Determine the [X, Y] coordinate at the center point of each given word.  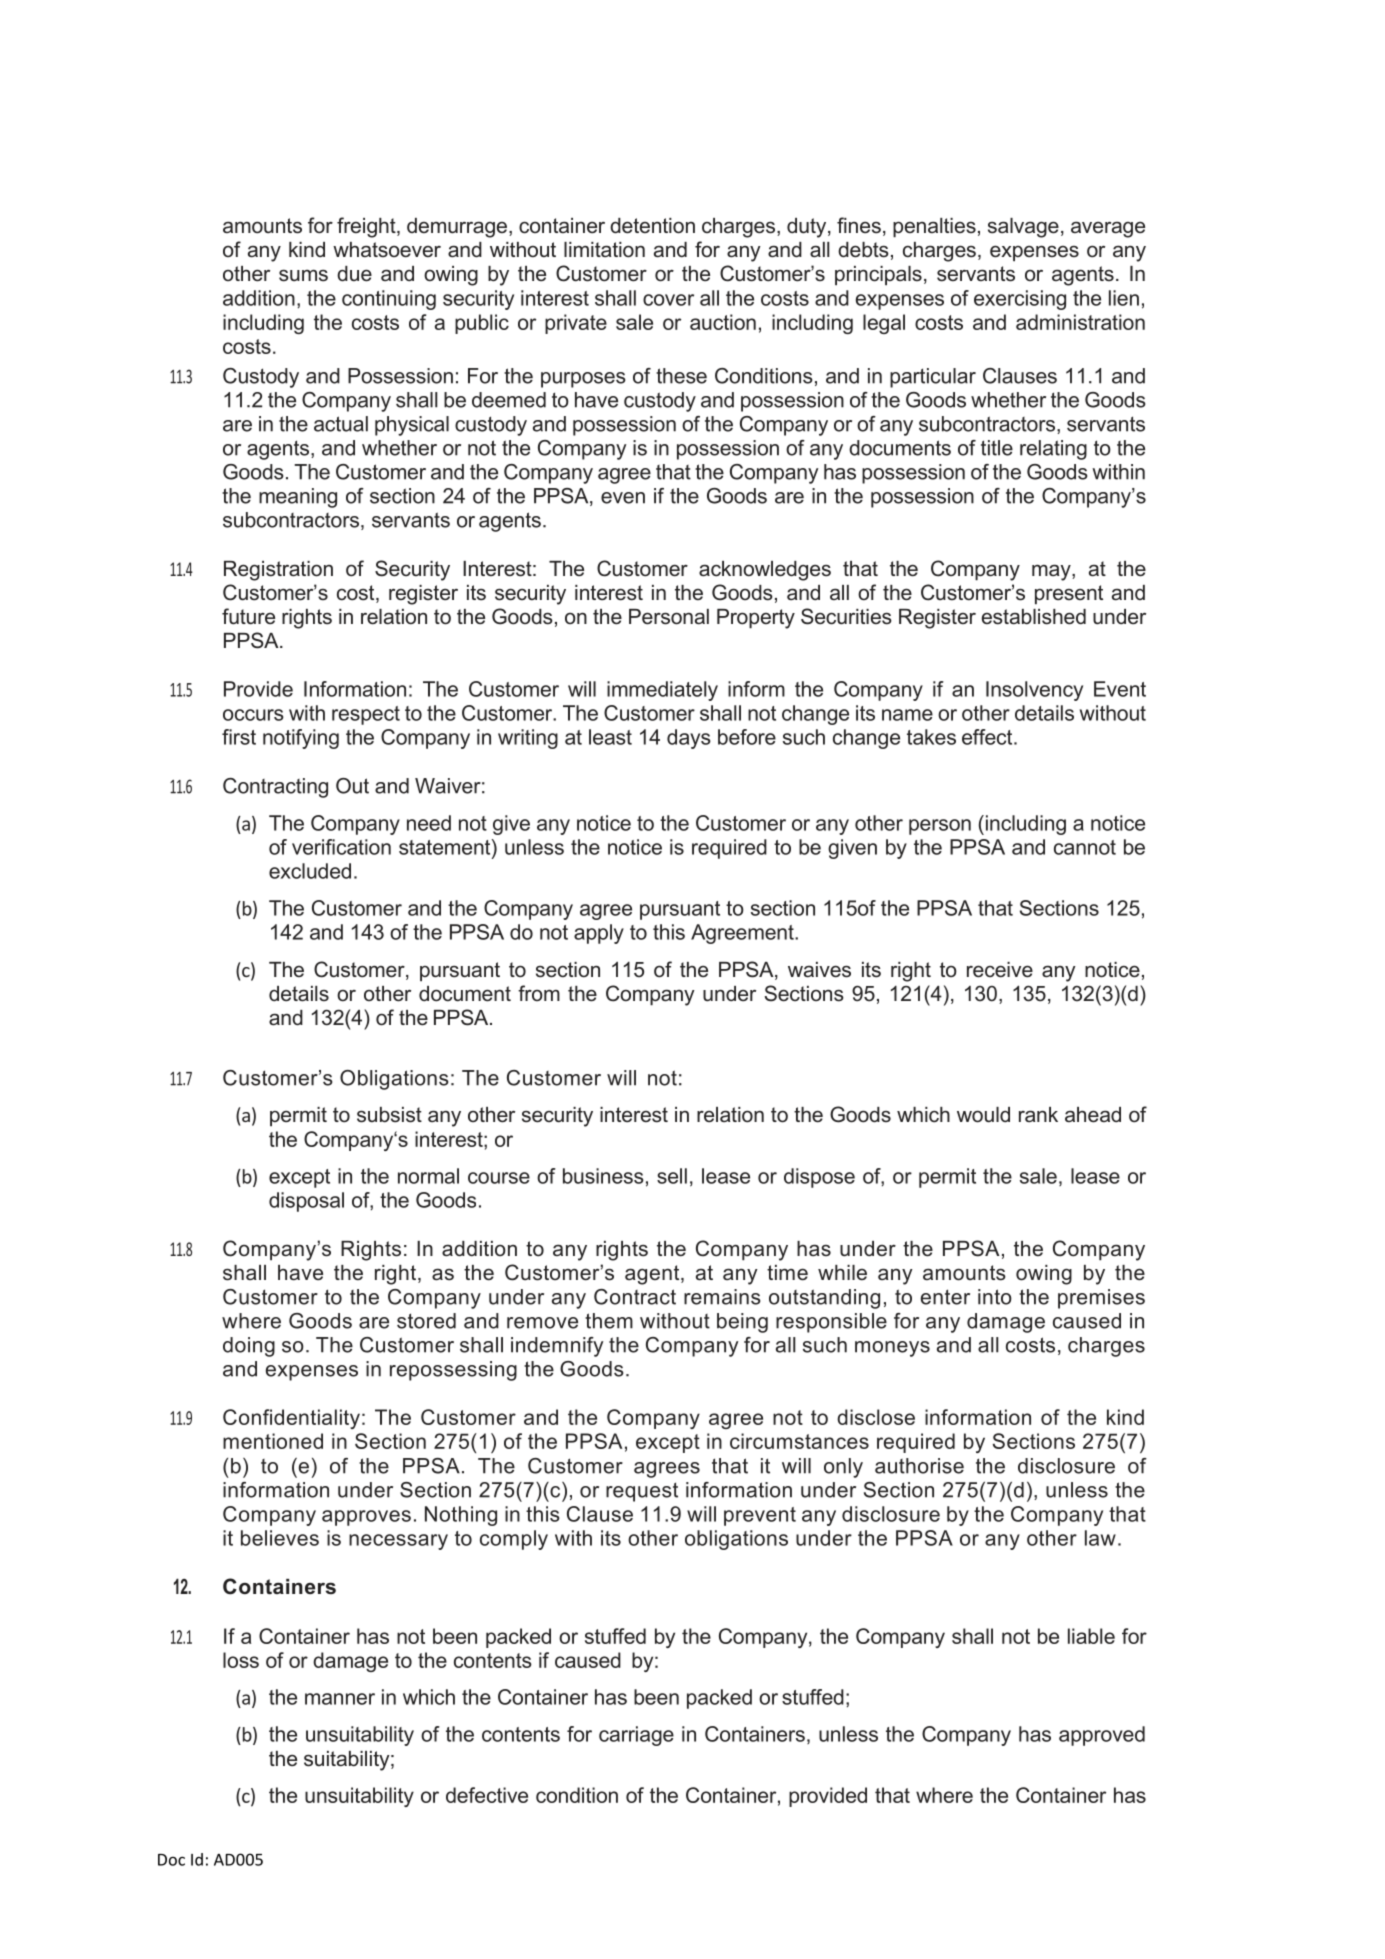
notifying [301, 739]
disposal [306, 1202]
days [689, 739]
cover [668, 300]
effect [988, 737]
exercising [1020, 300]
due [354, 274]
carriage [636, 1736]
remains [722, 1297]
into [995, 1297]
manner [340, 1699]
